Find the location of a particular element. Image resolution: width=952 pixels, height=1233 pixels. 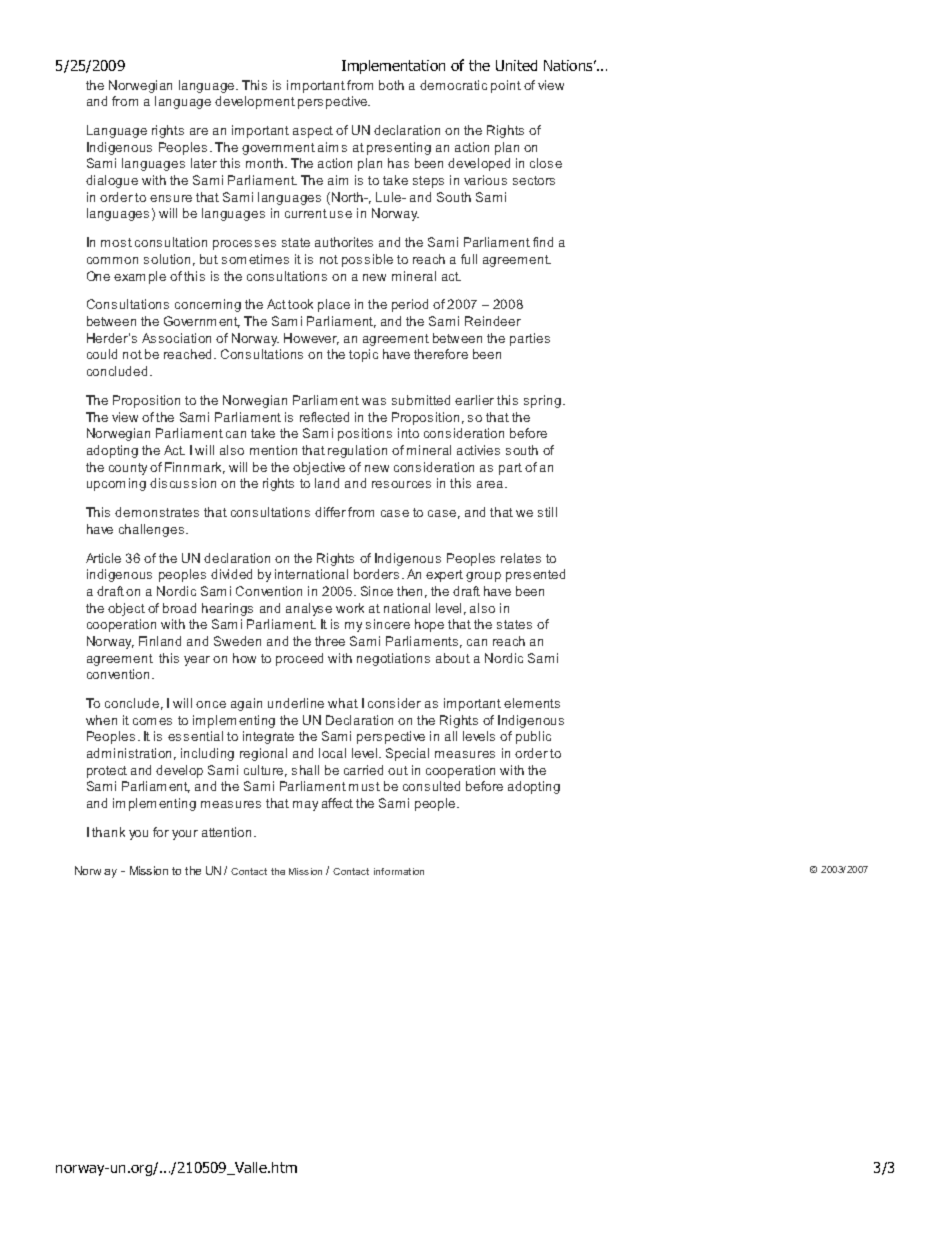

use is located at coordinates (341, 214).
